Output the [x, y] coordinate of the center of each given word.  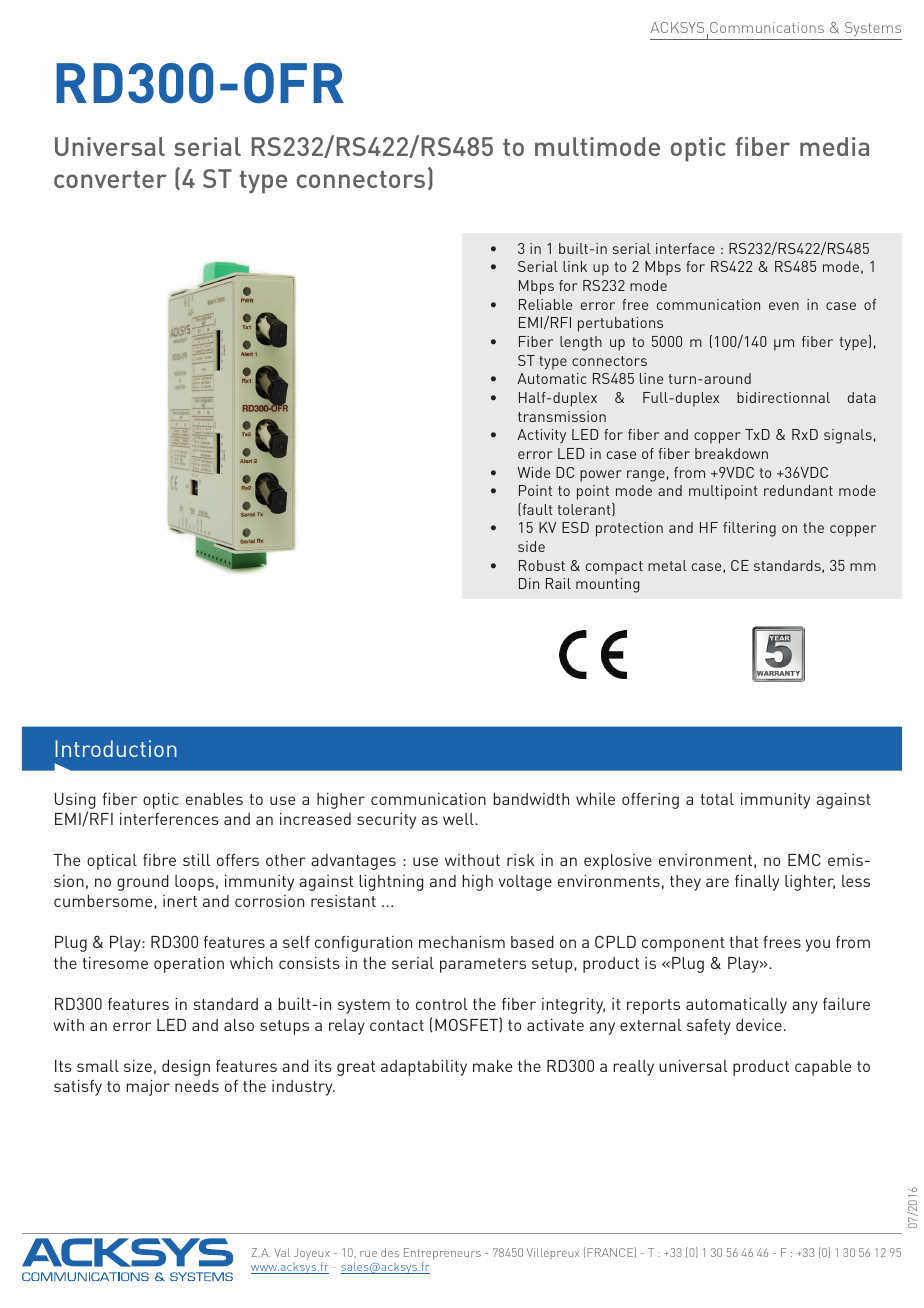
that [744, 942]
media [834, 146]
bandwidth [531, 799]
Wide [533, 472]
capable [823, 1068]
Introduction [116, 748]
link [575, 266]
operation [189, 965]
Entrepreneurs [442, 1254]
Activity [541, 436]
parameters [483, 965]
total [717, 799]
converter [110, 179]
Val [282, 1252]
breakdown [731, 453]
